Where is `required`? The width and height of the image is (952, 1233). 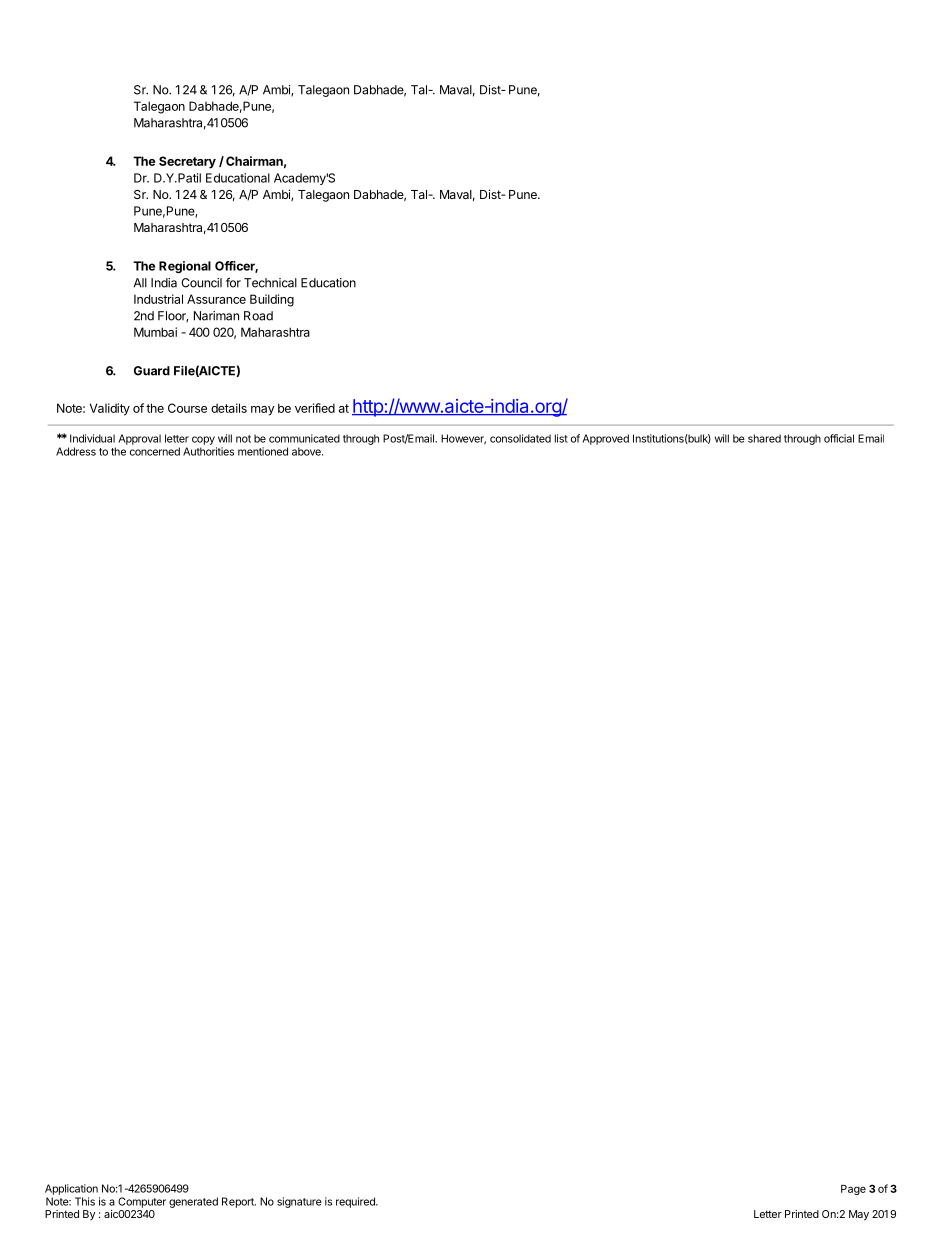 required is located at coordinates (356, 1202).
